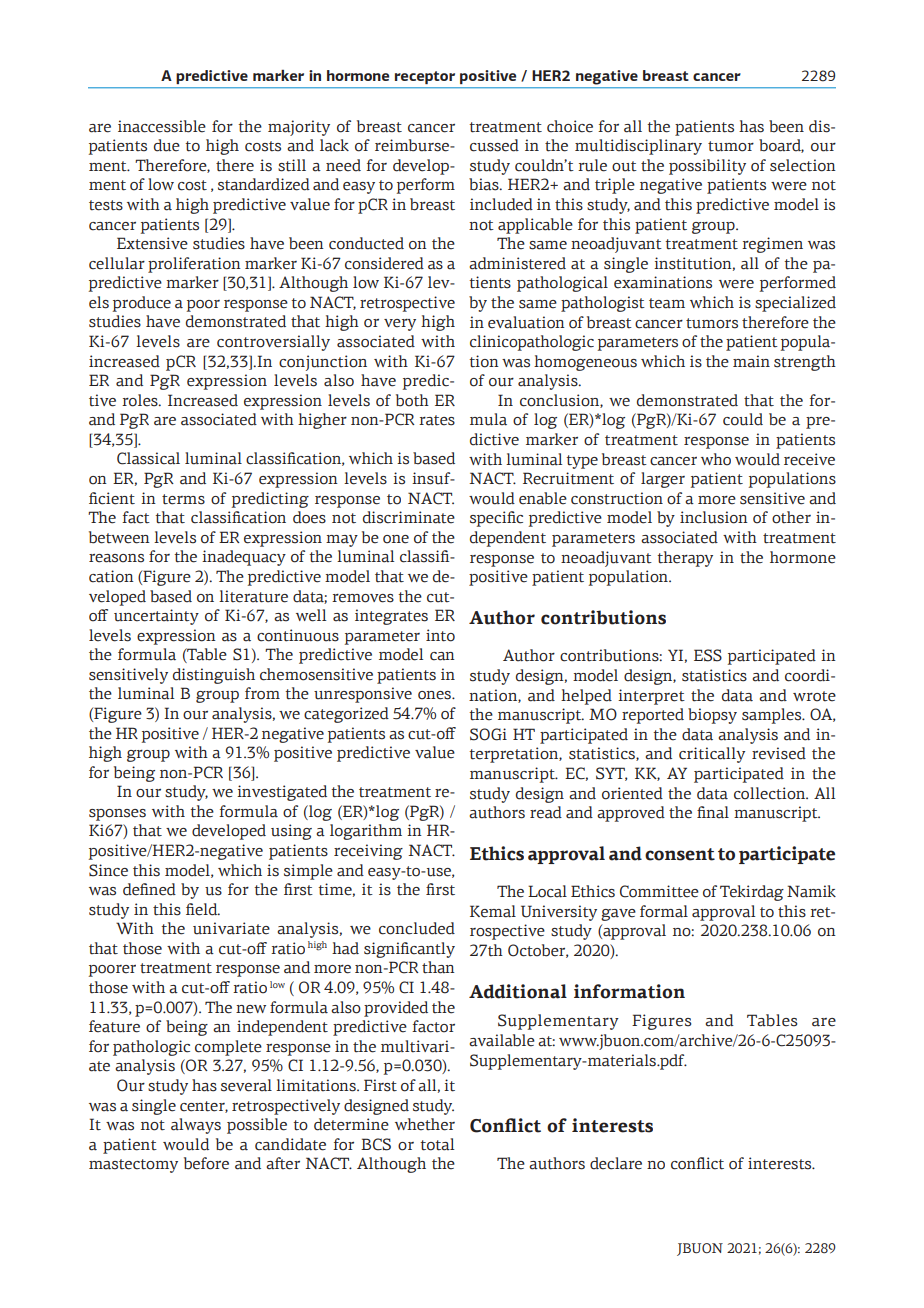  What do you see at coordinates (162, 126) in the page?
I see `inaccessible` at bounding box center [162, 126].
